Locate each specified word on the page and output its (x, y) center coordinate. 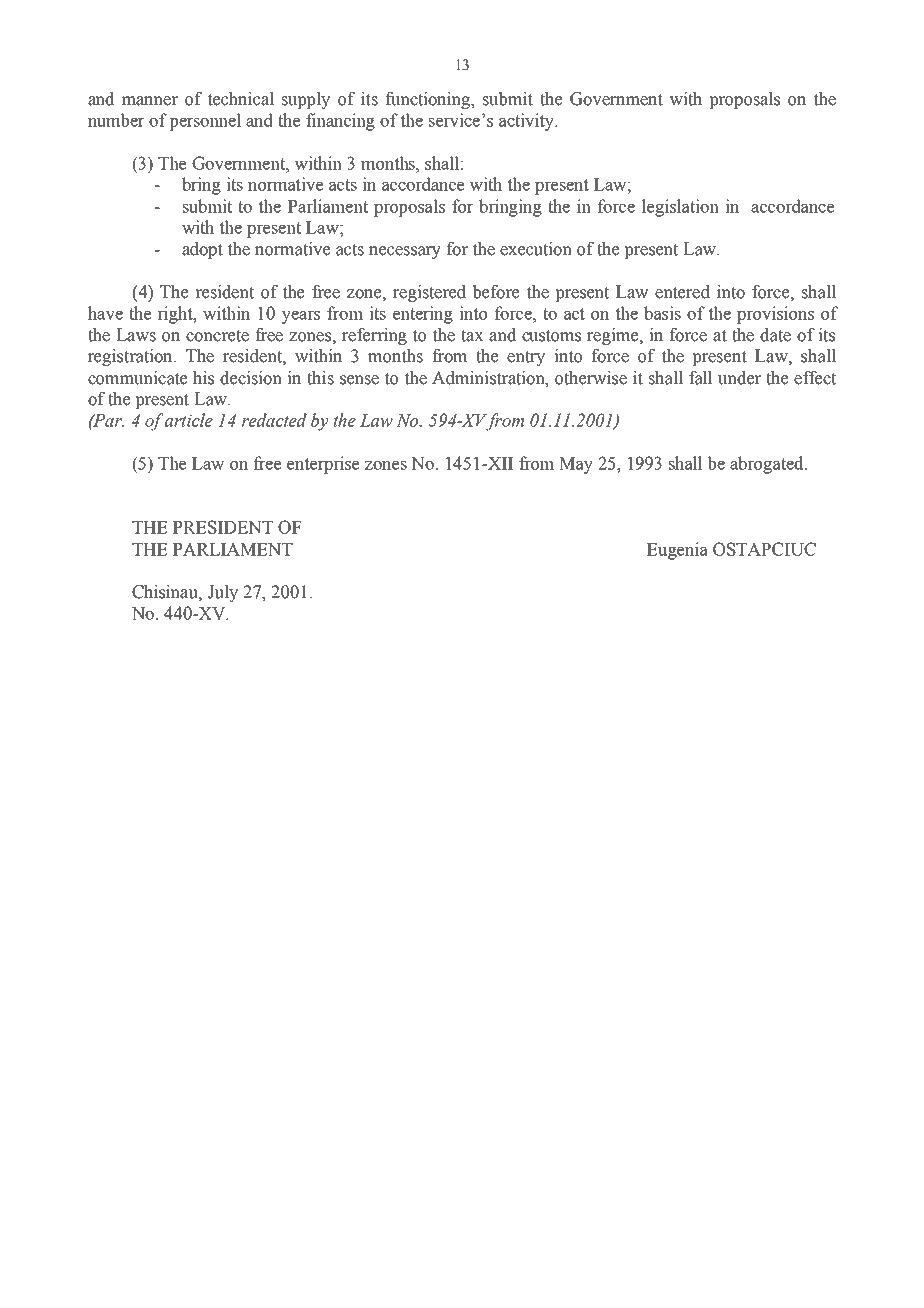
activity (528, 122)
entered (682, 292)
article (189, 420)
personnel (205, 122)
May (576, 465)
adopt (202, 250)
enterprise (323, 465)
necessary (405, 252)
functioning (429, 100)
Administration (489, 378)
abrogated (768, 465)
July (223, 593)
